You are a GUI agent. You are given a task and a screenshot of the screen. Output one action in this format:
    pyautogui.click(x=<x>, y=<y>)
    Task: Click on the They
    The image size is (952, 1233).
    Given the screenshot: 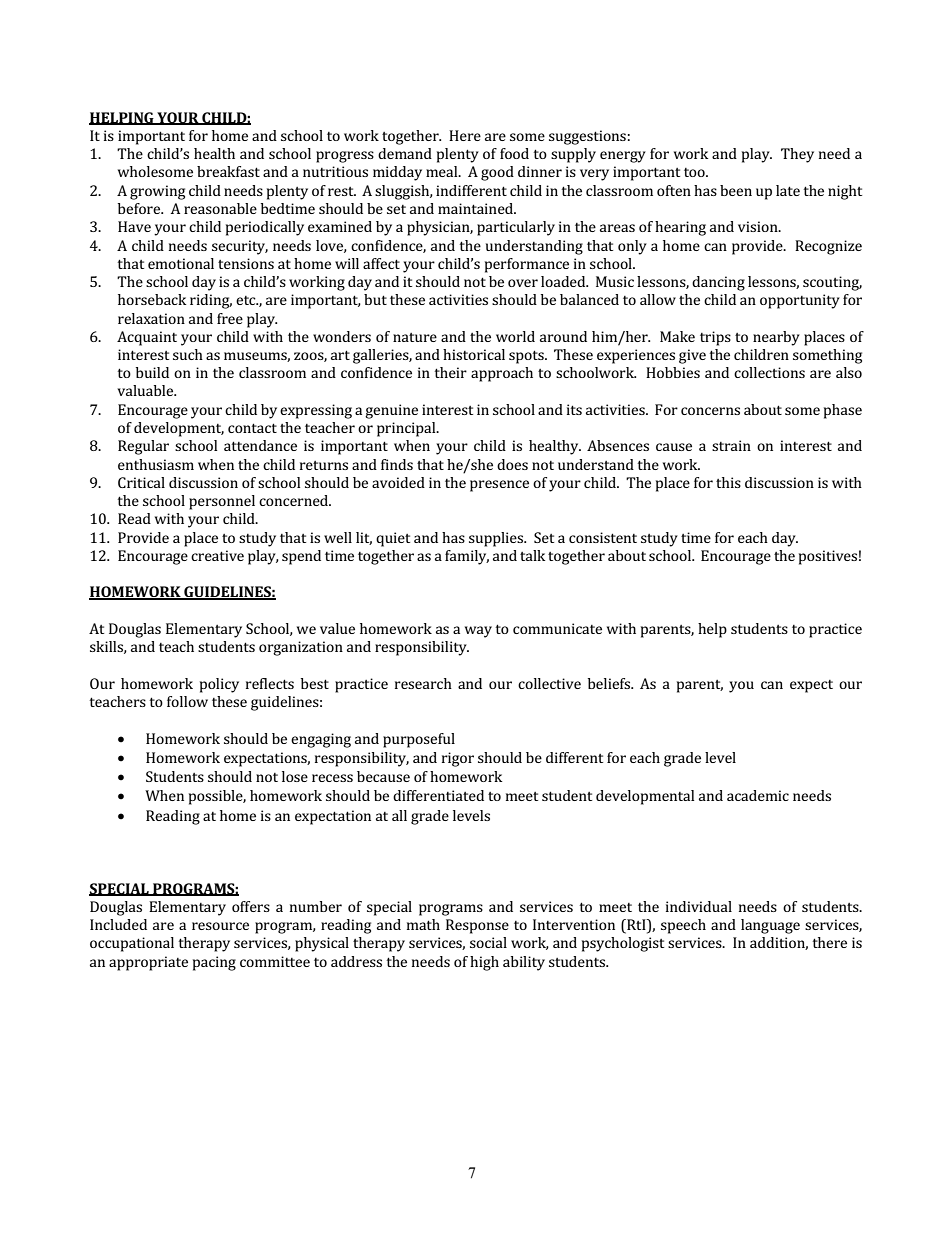 What is the action you would take?
    pyautogui.click(x=797, y=155)
